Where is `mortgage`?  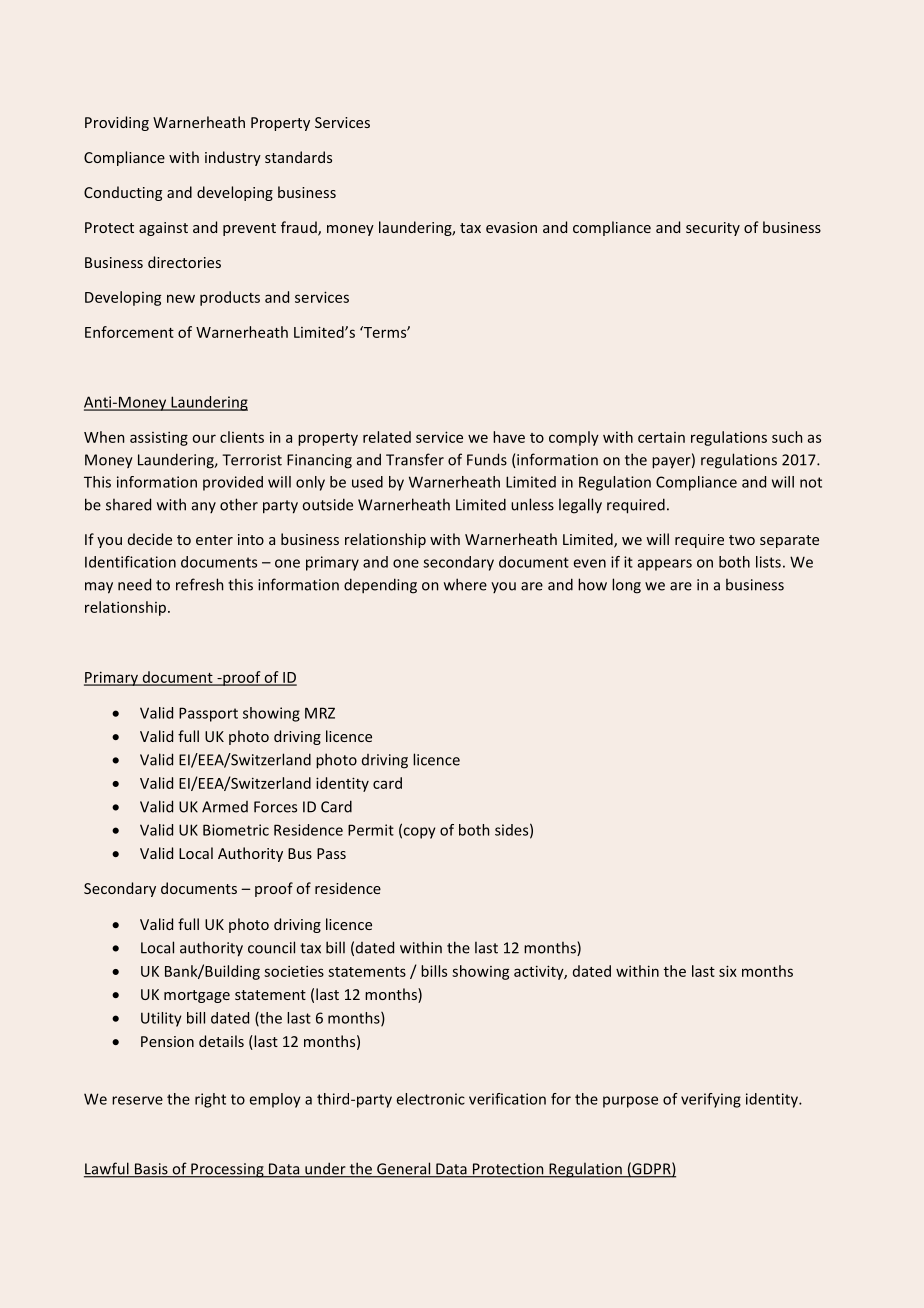
mortgage is located at coordinates (197, 996).
